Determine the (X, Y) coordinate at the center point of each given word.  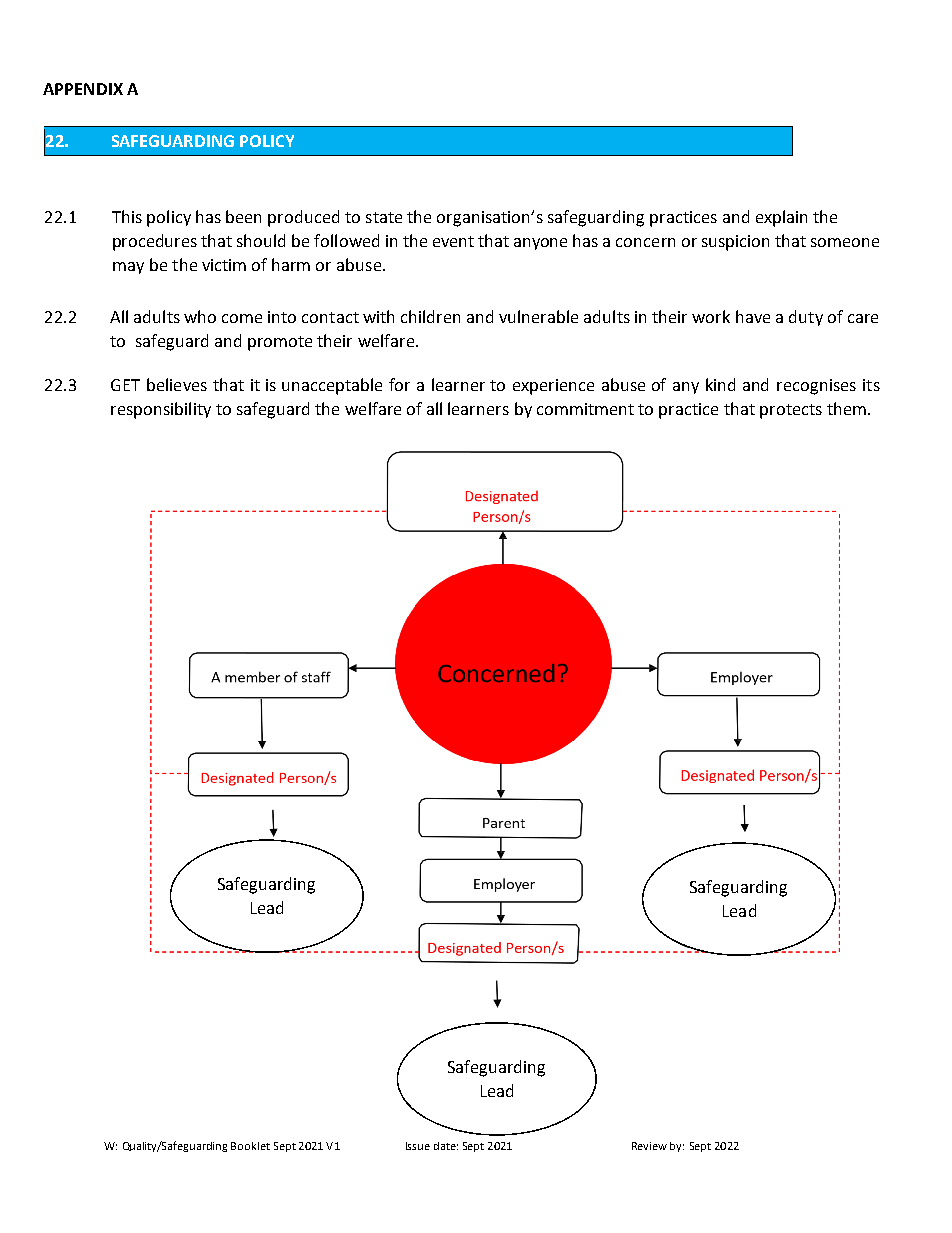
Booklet (250, 1146)
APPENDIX (83, 89)
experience (553, 387)
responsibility (161, 410)
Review (649, 1146)
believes (177, 384)
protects (791, 411)
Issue (418, 1146)
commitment (585, 409)
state (384, 217)
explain (781, 218)
